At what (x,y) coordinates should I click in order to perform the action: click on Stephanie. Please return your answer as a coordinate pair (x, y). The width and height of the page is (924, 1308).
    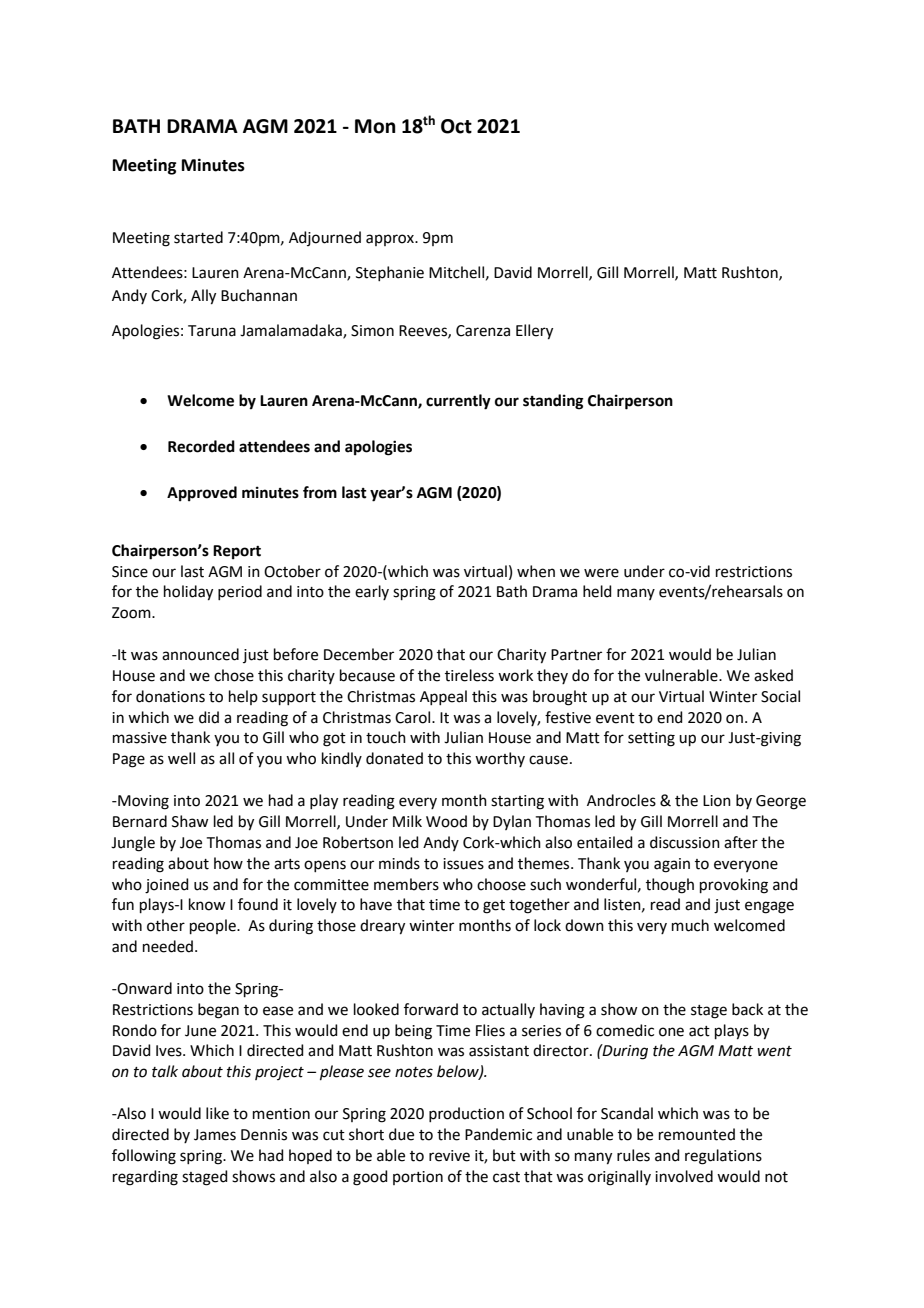
    Looking at the image, I should click on (390, 273).
